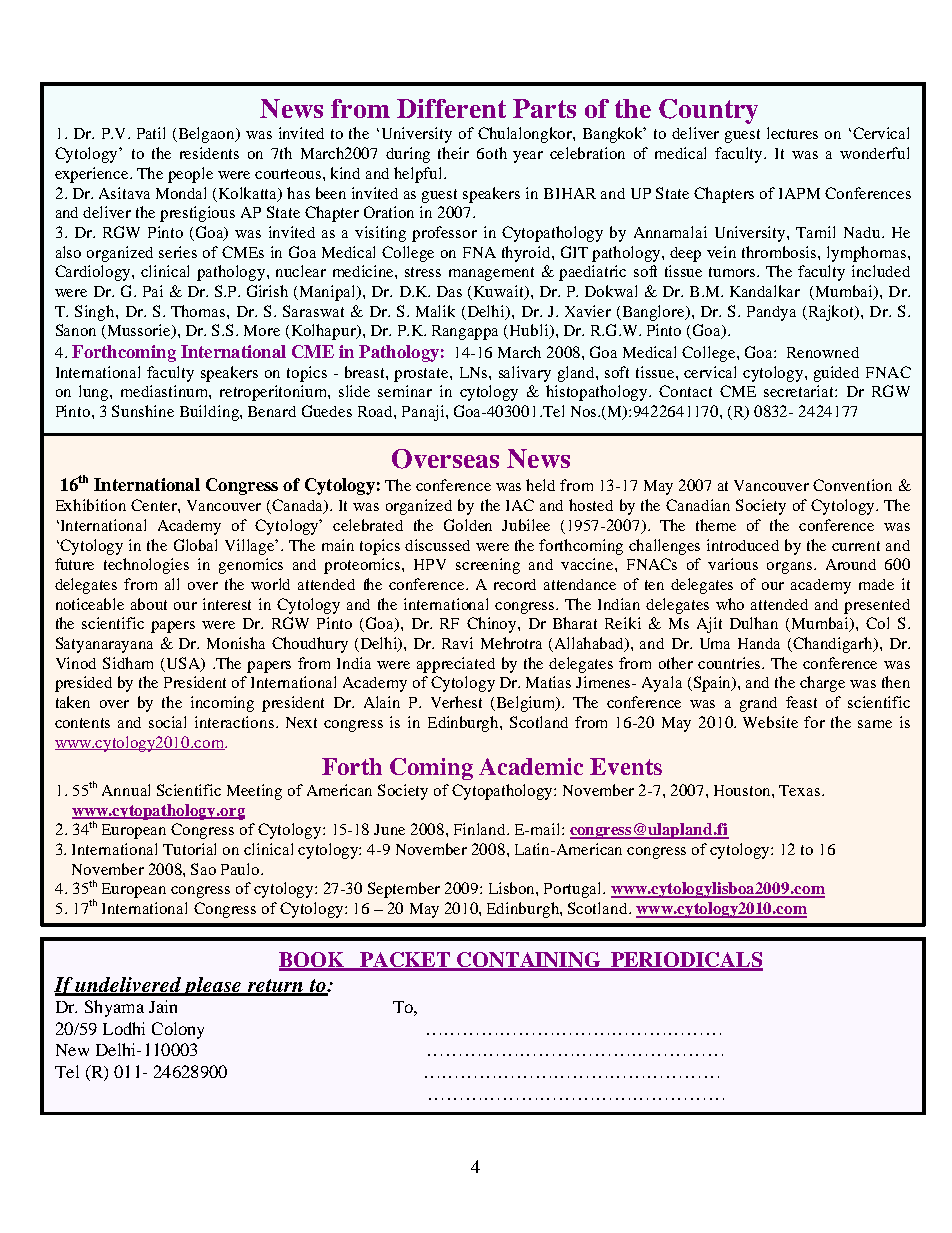 This screenshot has width=952, height=1233. I want to click on Thomas, so click(199, 311).
